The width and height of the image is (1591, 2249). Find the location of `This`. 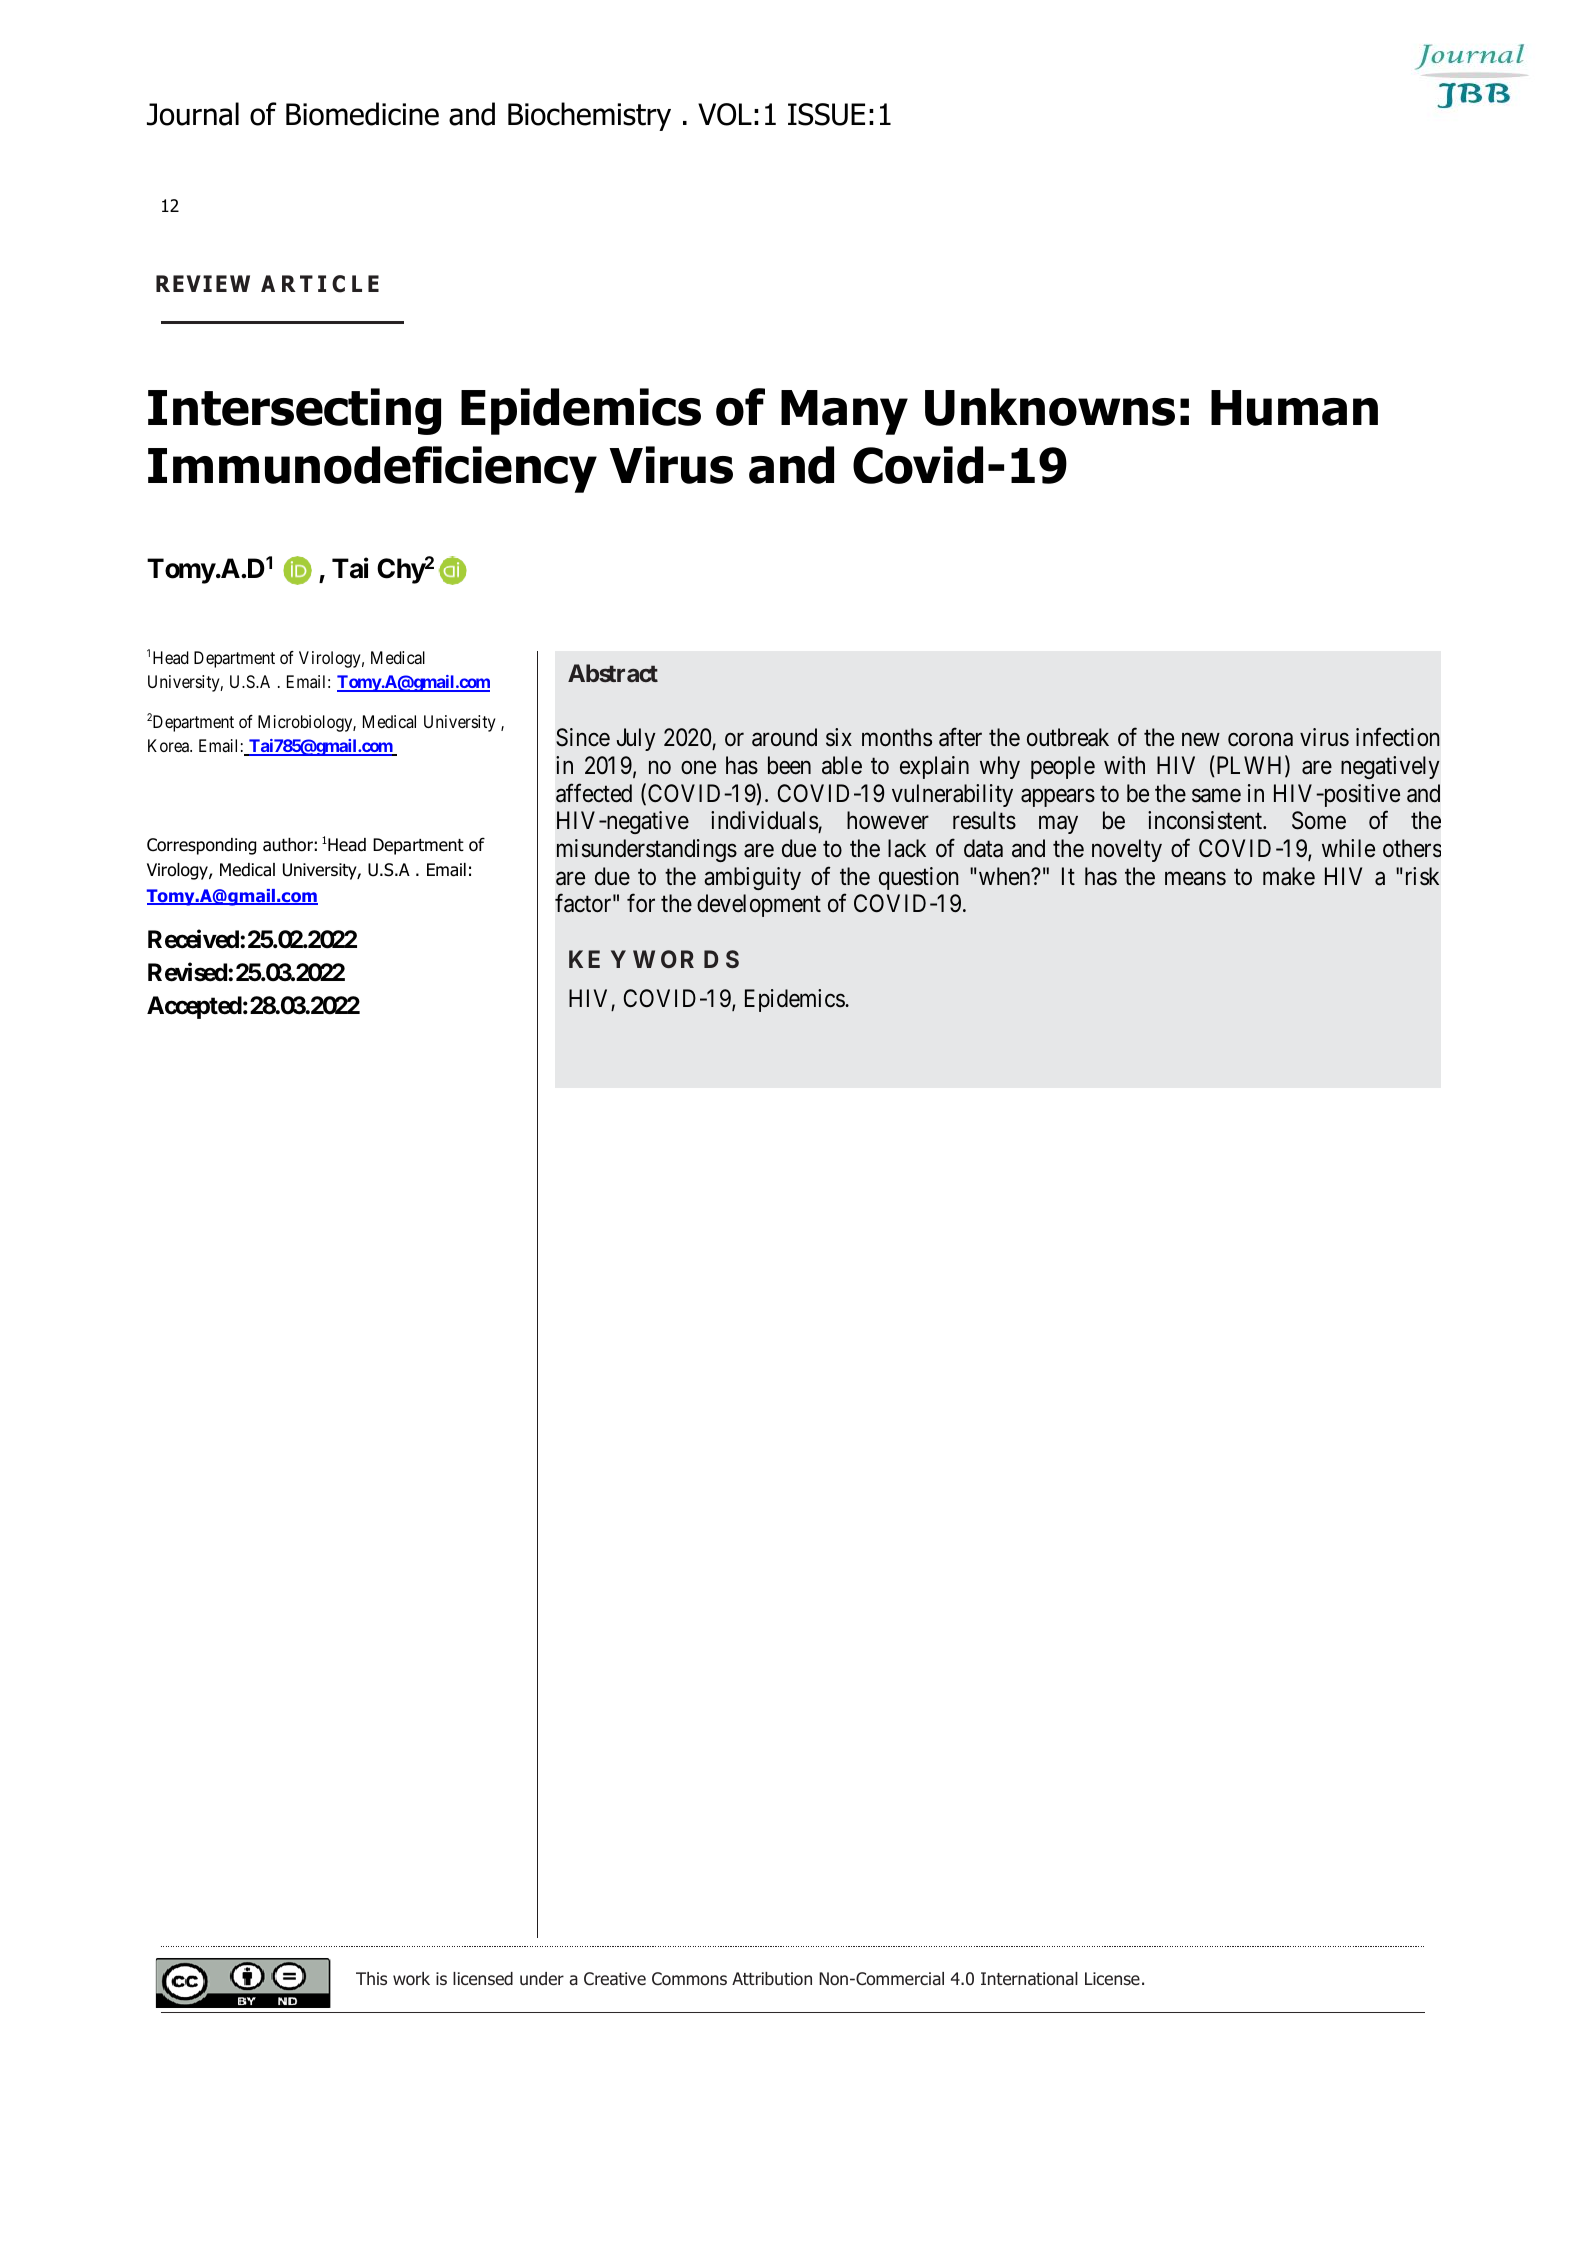

This is located at coordinates (371, 1978).
